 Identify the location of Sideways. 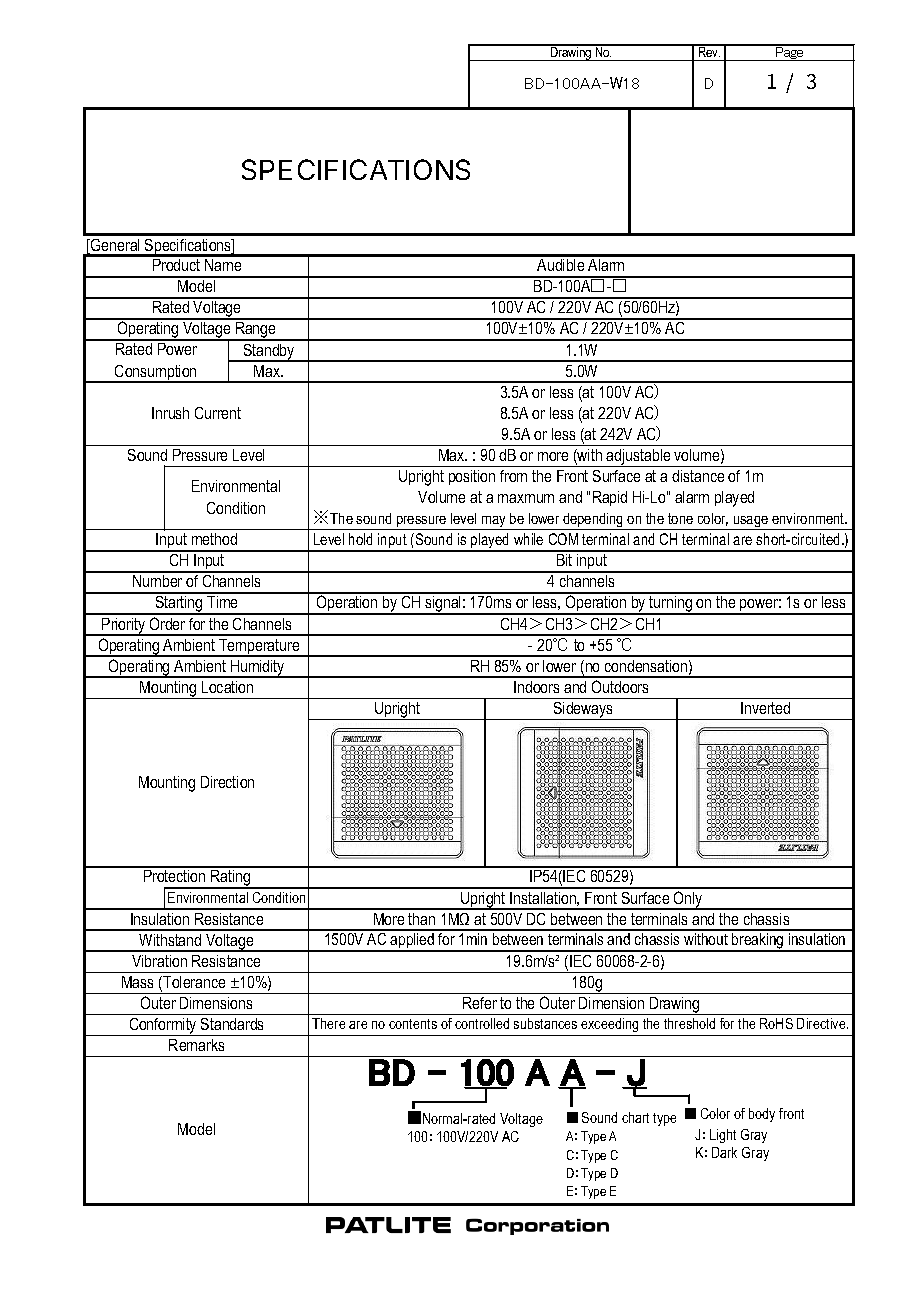
(584, 711).
